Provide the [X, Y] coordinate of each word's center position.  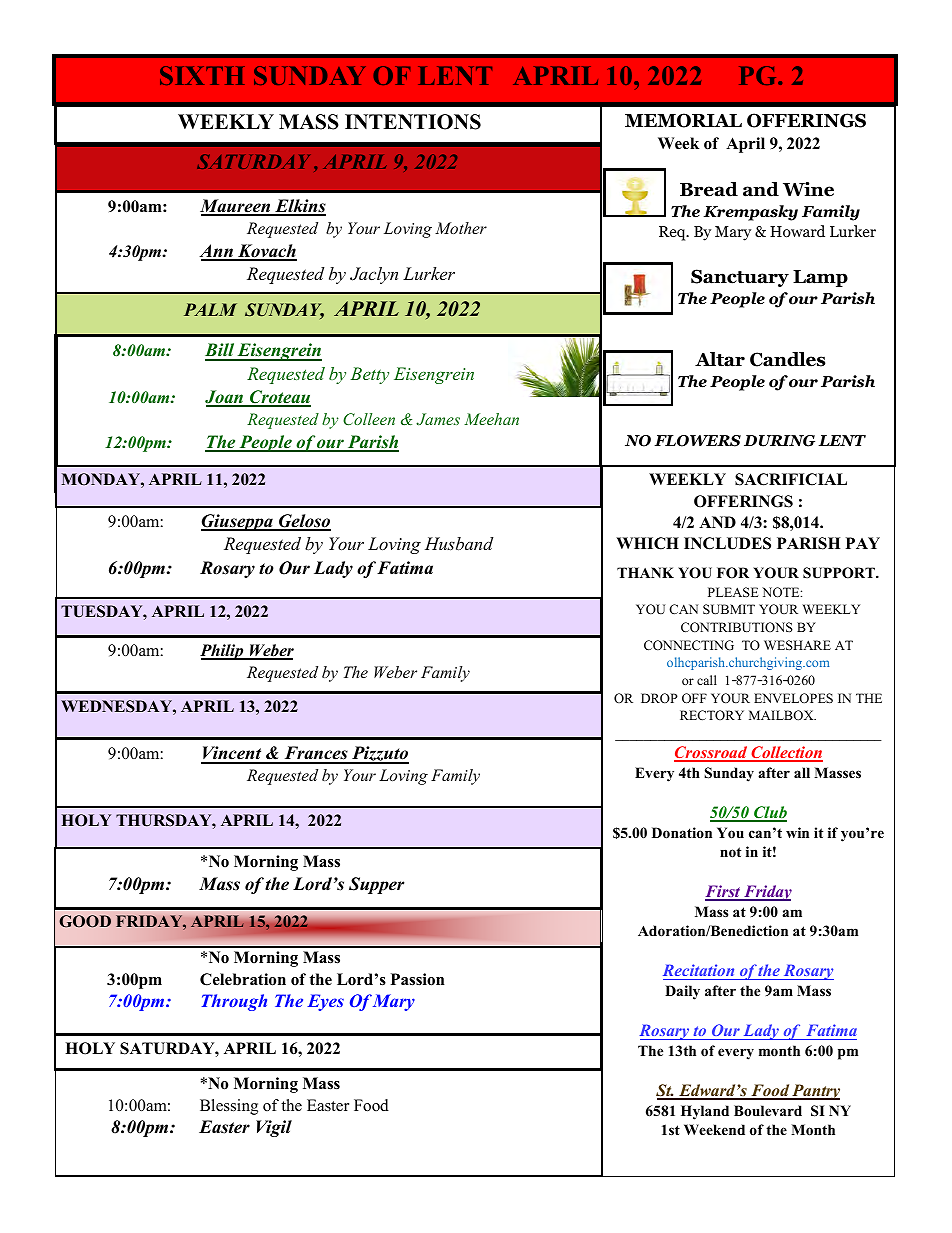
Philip [223, 652]
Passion [418, 979]
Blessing [229, 1107]
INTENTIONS [413, 122]
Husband [459, 543]
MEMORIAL [683, 120]
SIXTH [202, 75]
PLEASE [733, 592]
